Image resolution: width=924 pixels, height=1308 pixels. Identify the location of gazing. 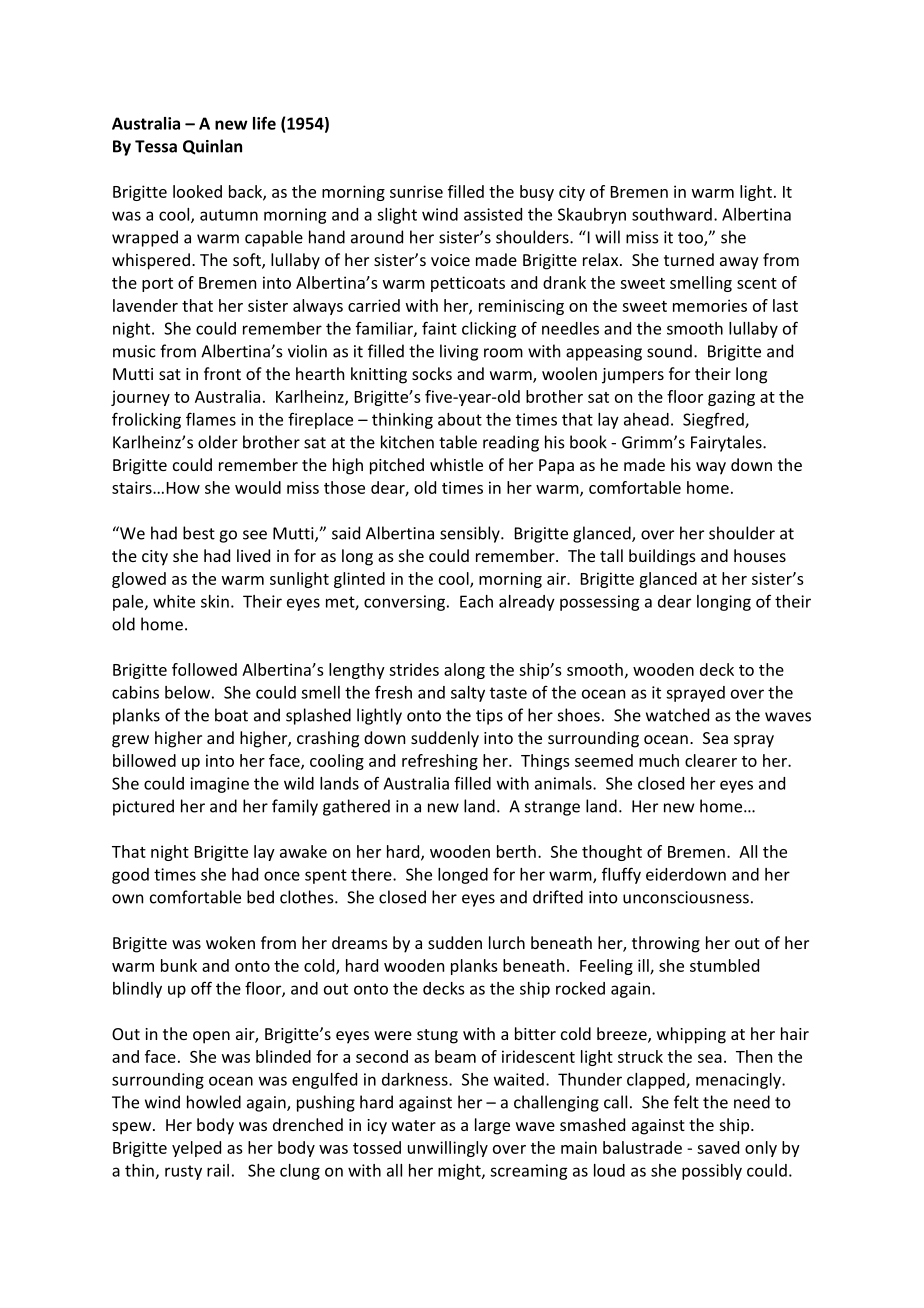
(731, 398).
